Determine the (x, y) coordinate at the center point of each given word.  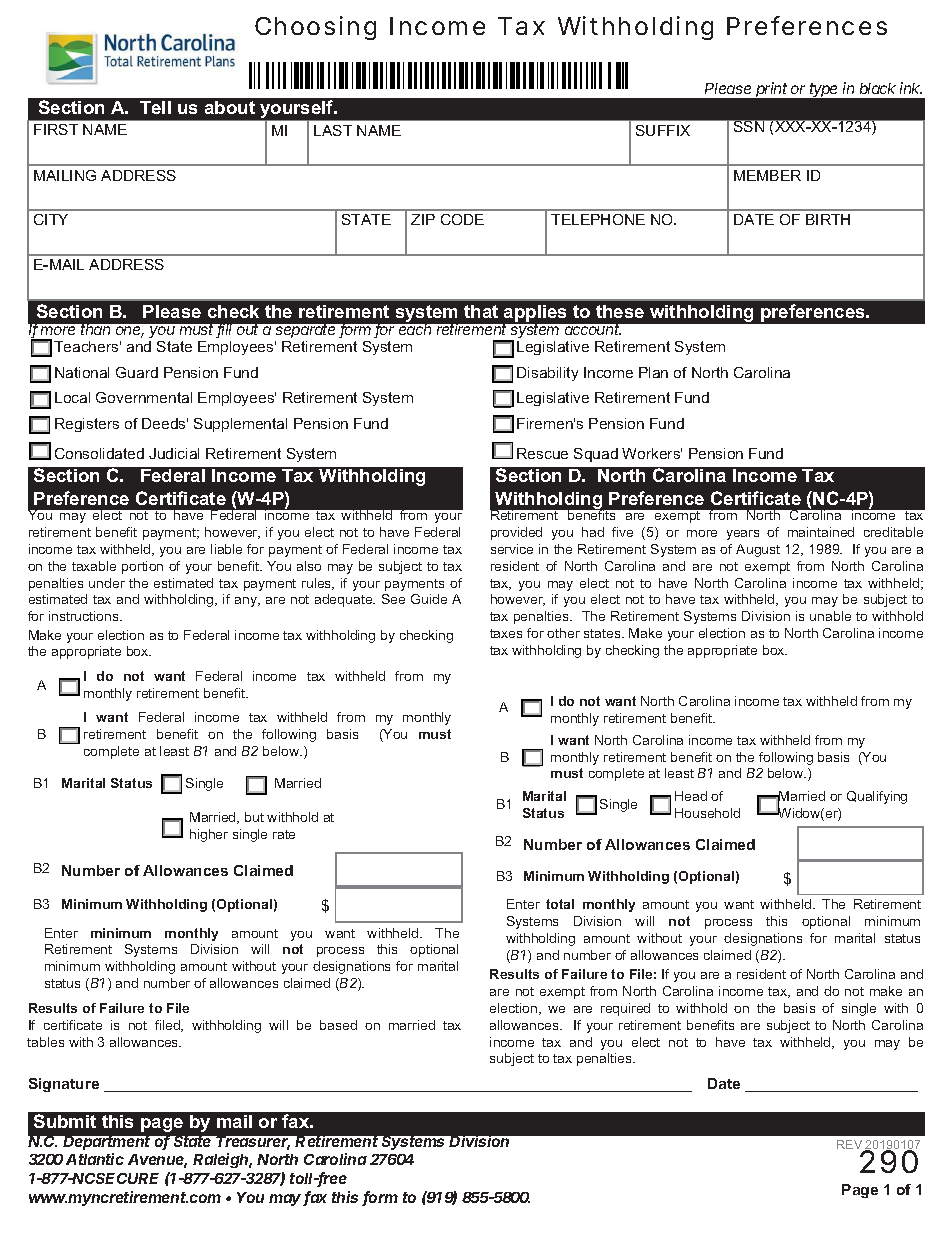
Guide (429, 599)
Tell (155, 107)
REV (851, 1146)
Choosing (315, 28)
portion (142, 567)
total (560, 904)
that (481, 311)
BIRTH (828, 219)
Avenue (157, 1161)
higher (209, 835)
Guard (137, 372)
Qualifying (877, 797)
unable (830, 616)
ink (911, 88)
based (338, 1025)
